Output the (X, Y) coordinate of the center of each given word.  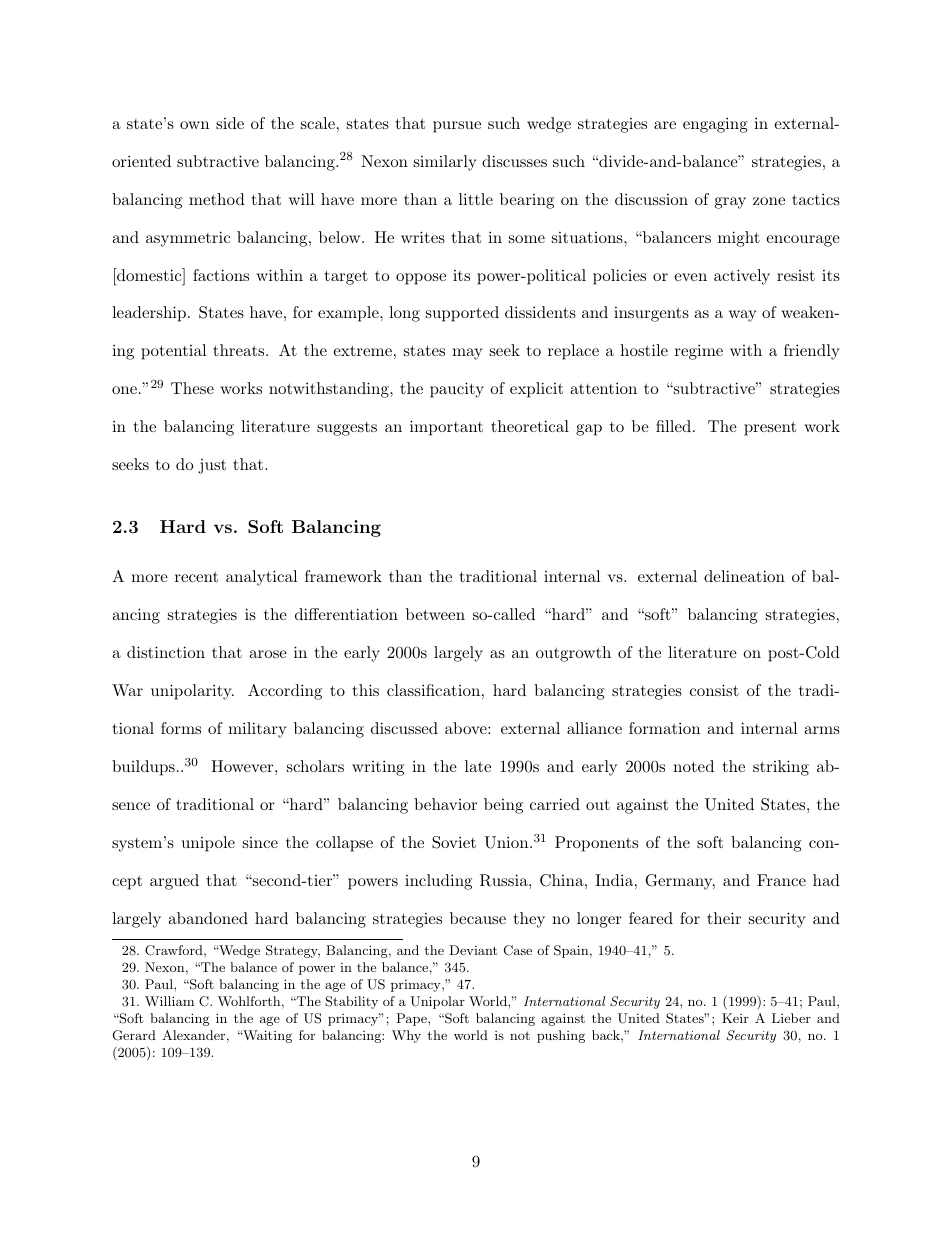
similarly (445, 163)
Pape (412, 1019)
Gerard (134, 1035)
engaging (715, 125)
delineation (744, 576)
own (194, 125)
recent (196, 577)
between (435, 614)
